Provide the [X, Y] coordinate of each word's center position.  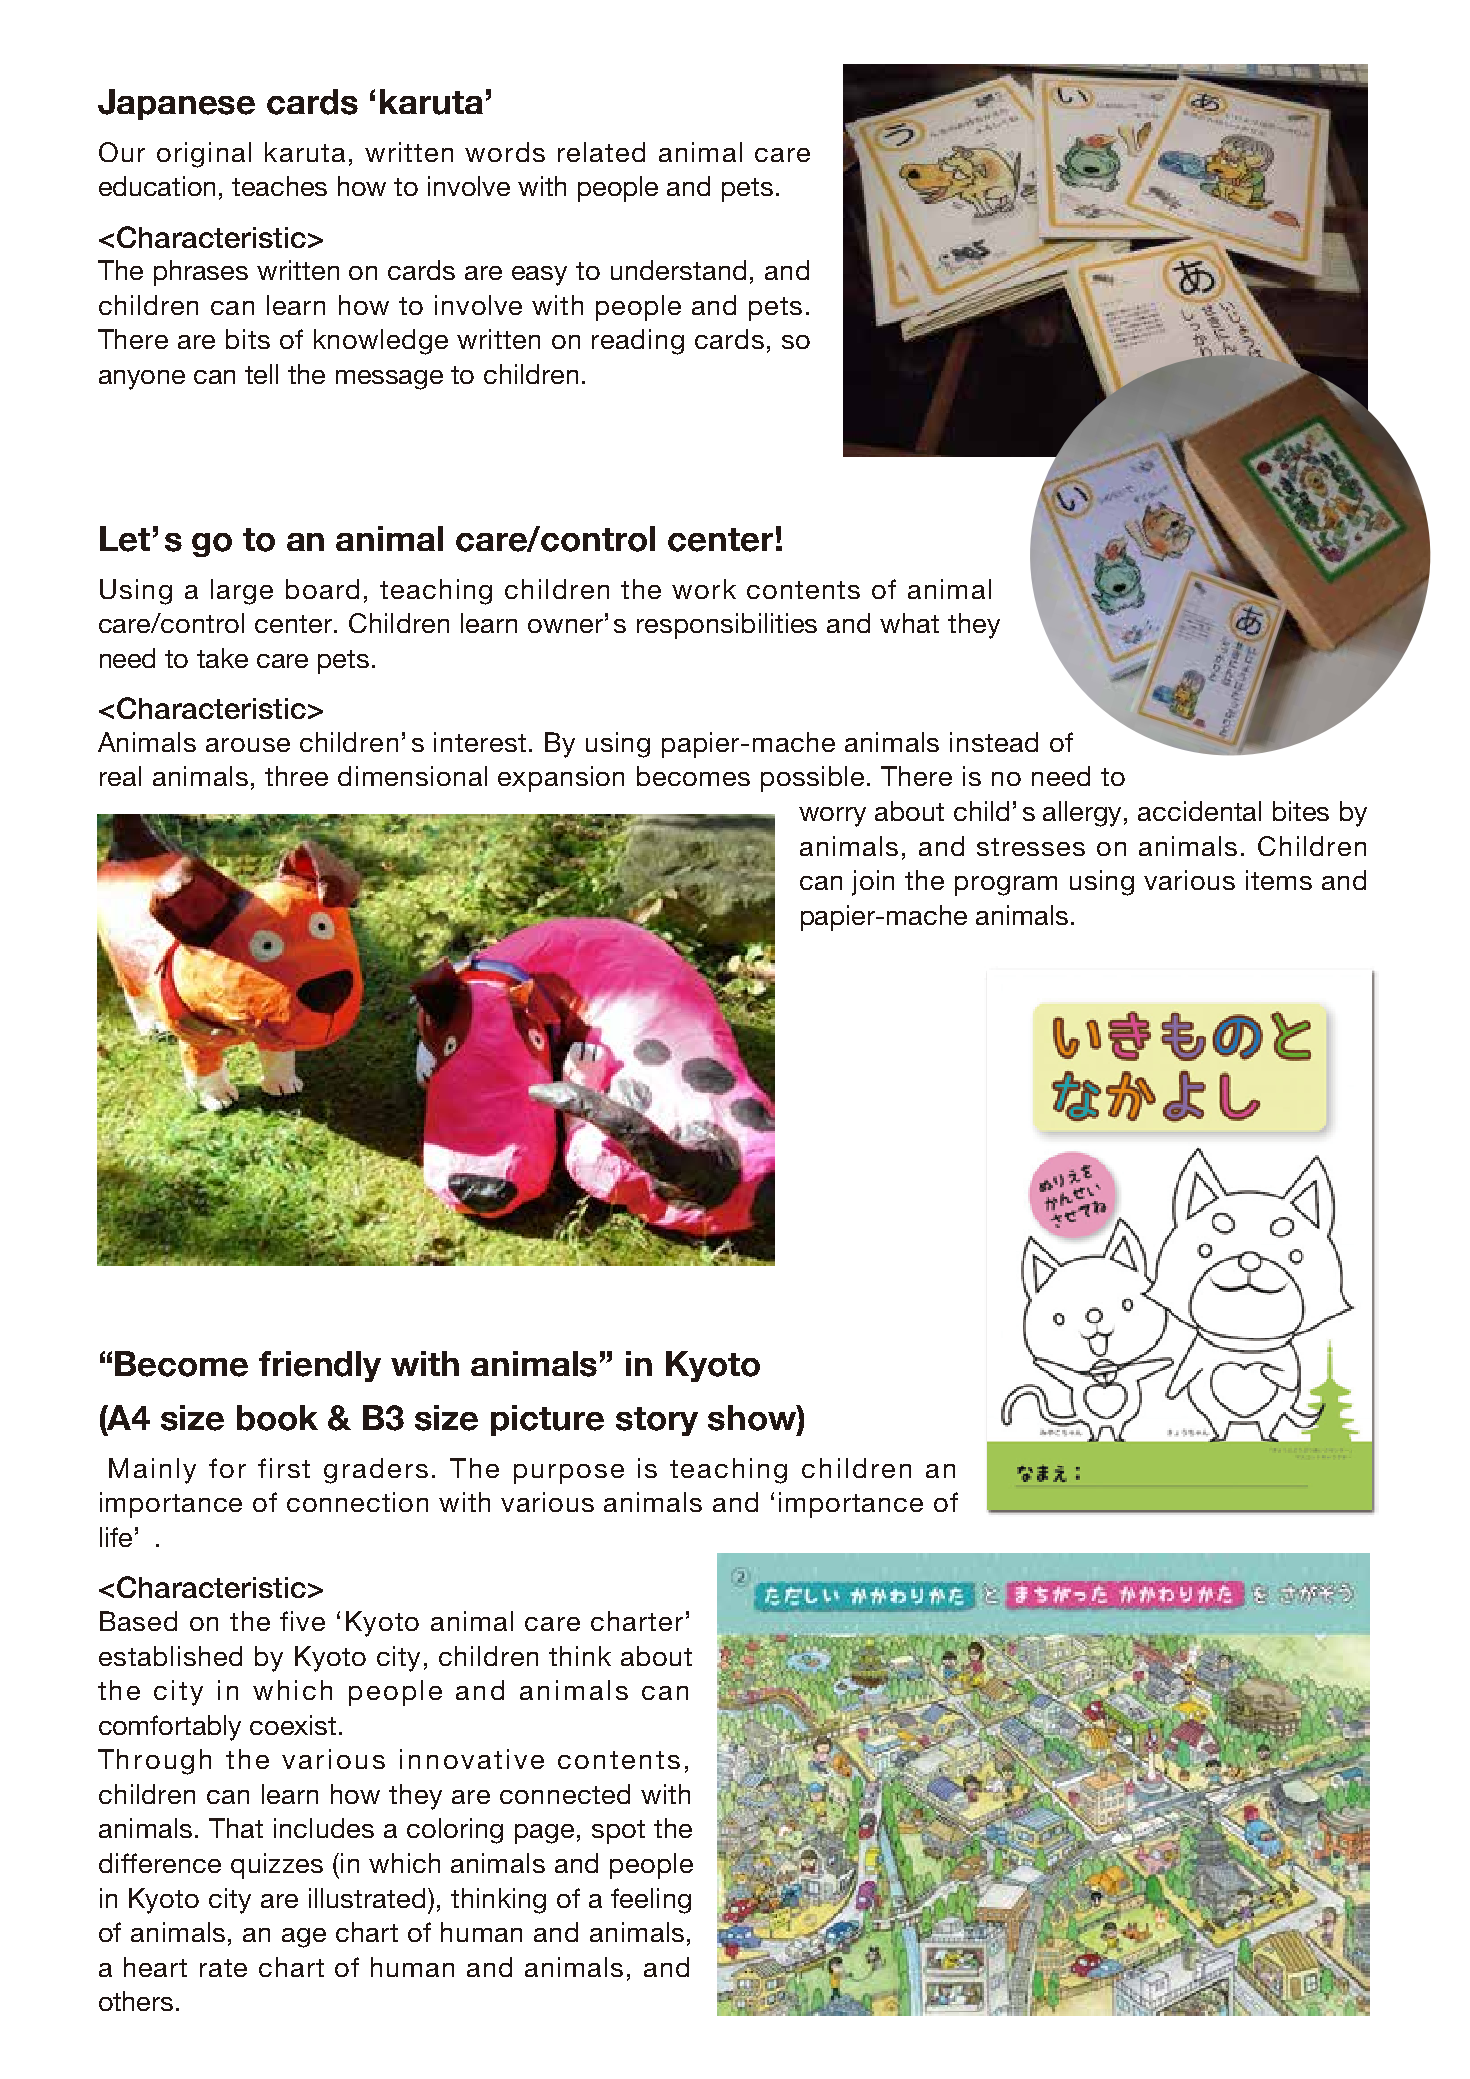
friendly [320, 1366]
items [1279, 880]
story [657, 1421]
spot [618, 1832]
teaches [279, 186]
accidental [1199, 811]
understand [678, 270]
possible [812, 779]
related [601, 152]
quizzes [277, 1866]
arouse [248, 745]
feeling [651, 1901]
